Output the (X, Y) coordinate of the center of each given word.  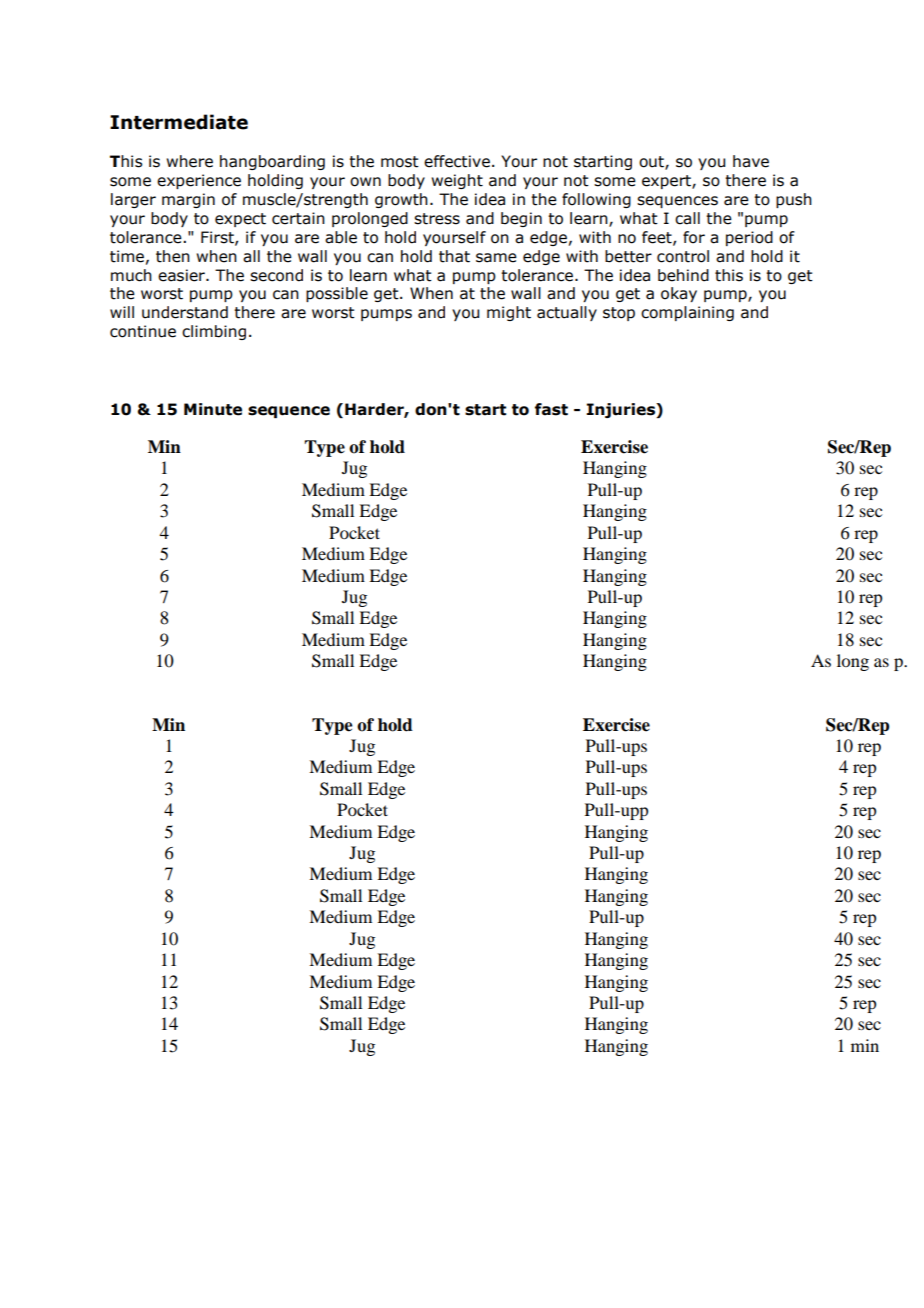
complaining (687, 313)
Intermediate (179, 122)
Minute (213, 409)
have (751, 161)
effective (457, 161)
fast (551, 409)
